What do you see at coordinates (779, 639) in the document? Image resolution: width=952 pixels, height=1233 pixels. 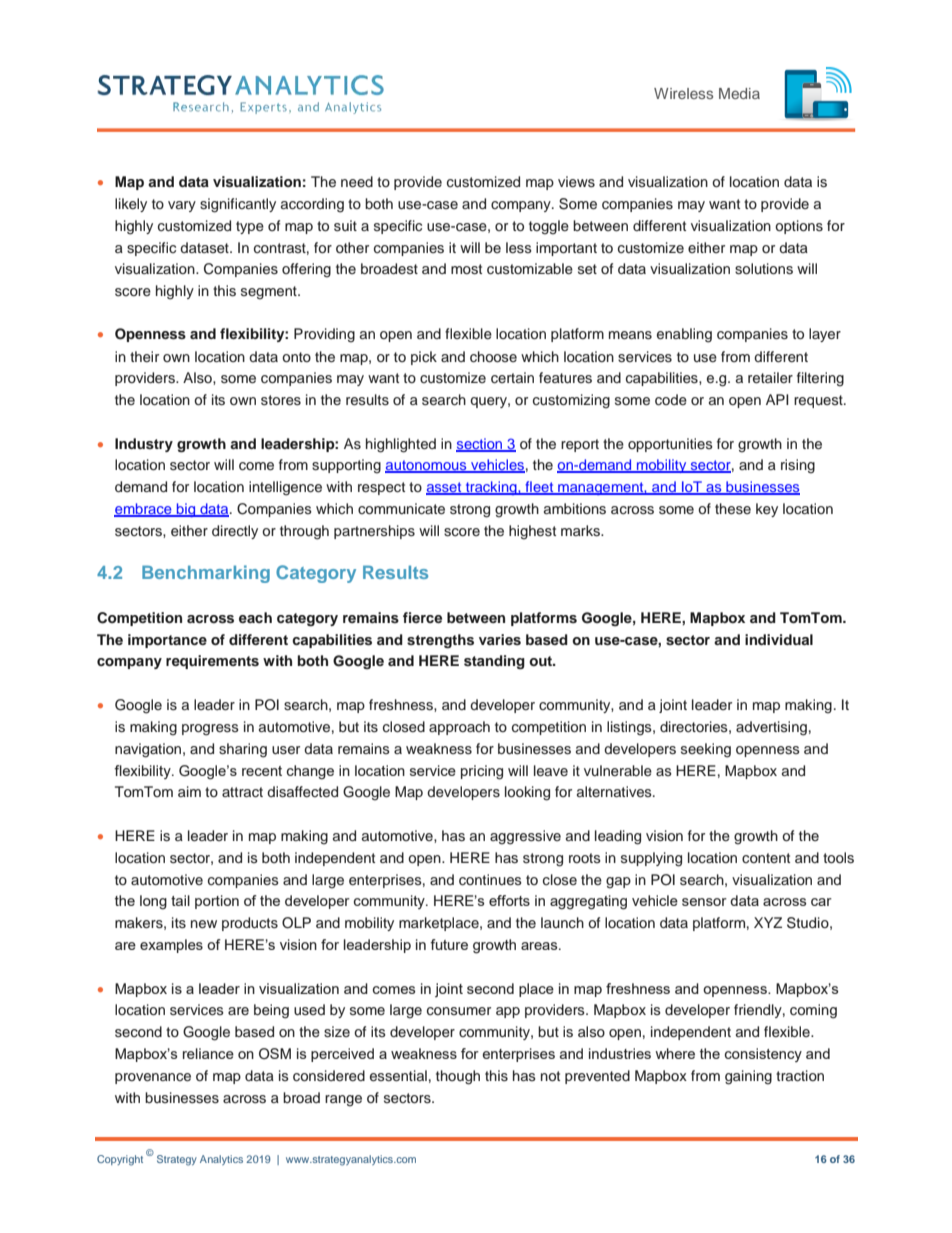 I see `individual` at bounding box center [779, 639].
